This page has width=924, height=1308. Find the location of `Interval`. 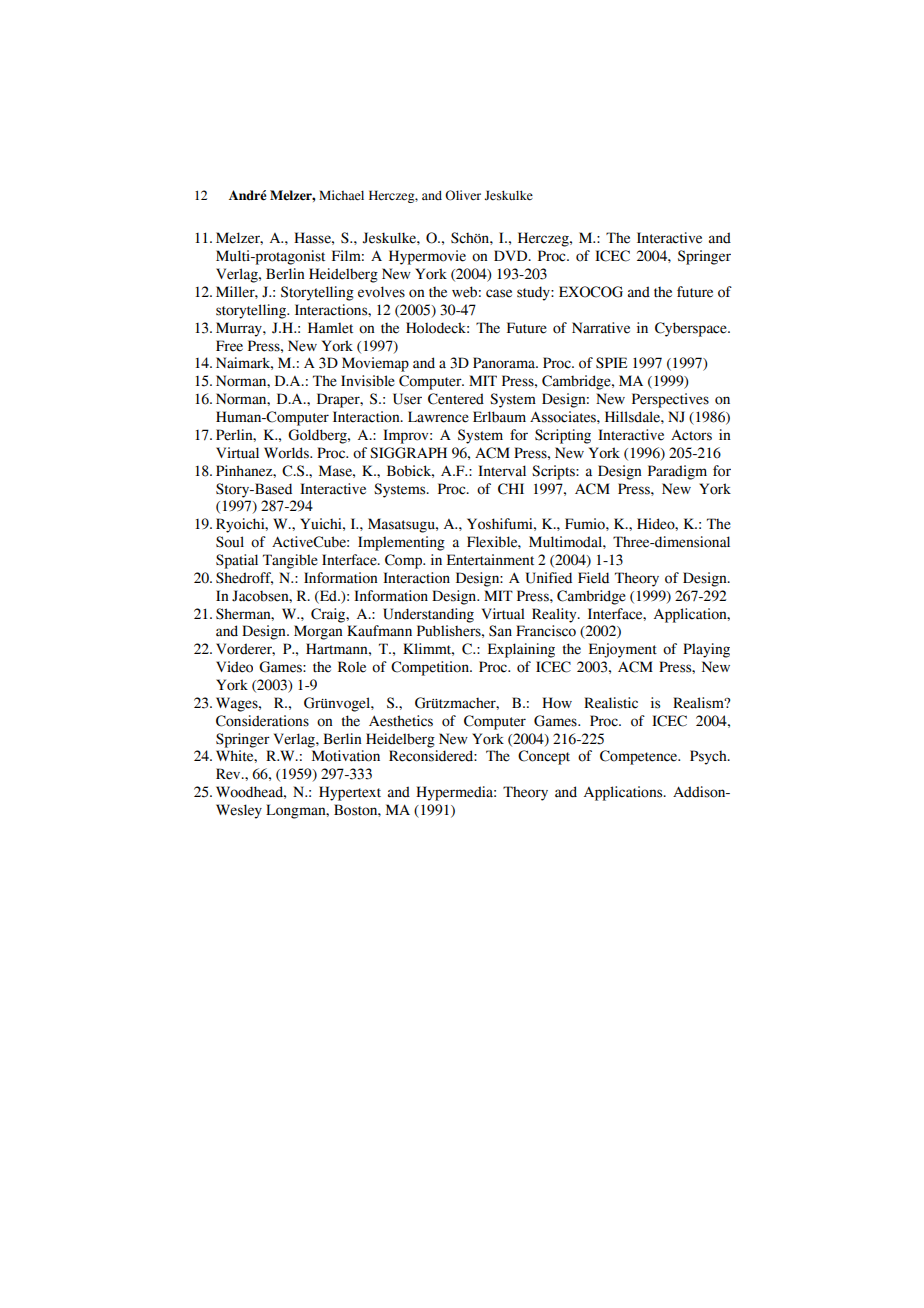

Interval is located at coordinates (502, 471).
